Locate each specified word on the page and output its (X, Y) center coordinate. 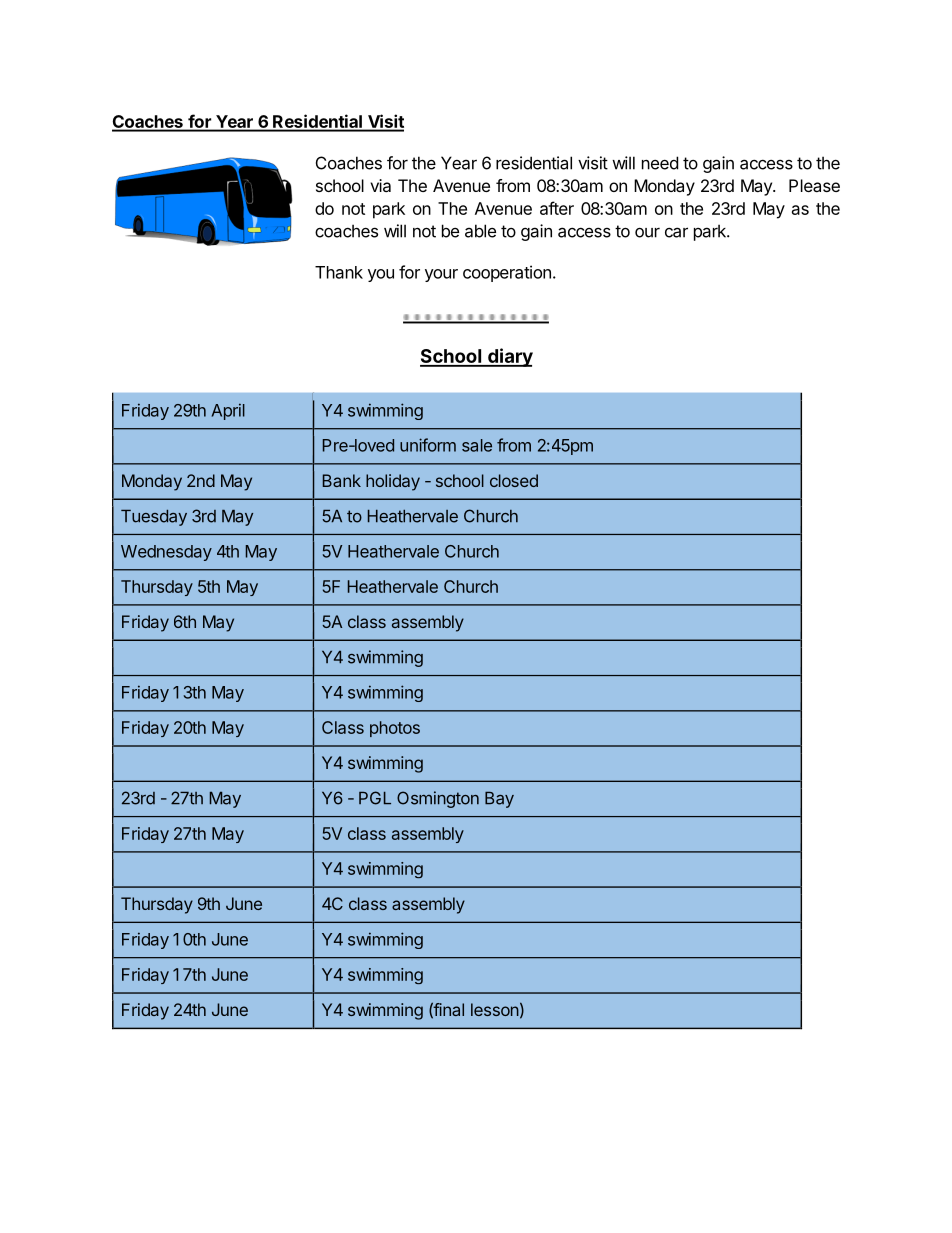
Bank (342, 480)
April (228, 411)
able (480, 231)
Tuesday (154, 517)
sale (477, 445)
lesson (495, 1009)
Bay (499, 799)
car (676, 232)
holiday (393, 482)
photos (395, 729)
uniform (428, 445)
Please (814, 185)
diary (509, 357)
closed (514, 480)
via (380, 185)
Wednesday (166, 553)
